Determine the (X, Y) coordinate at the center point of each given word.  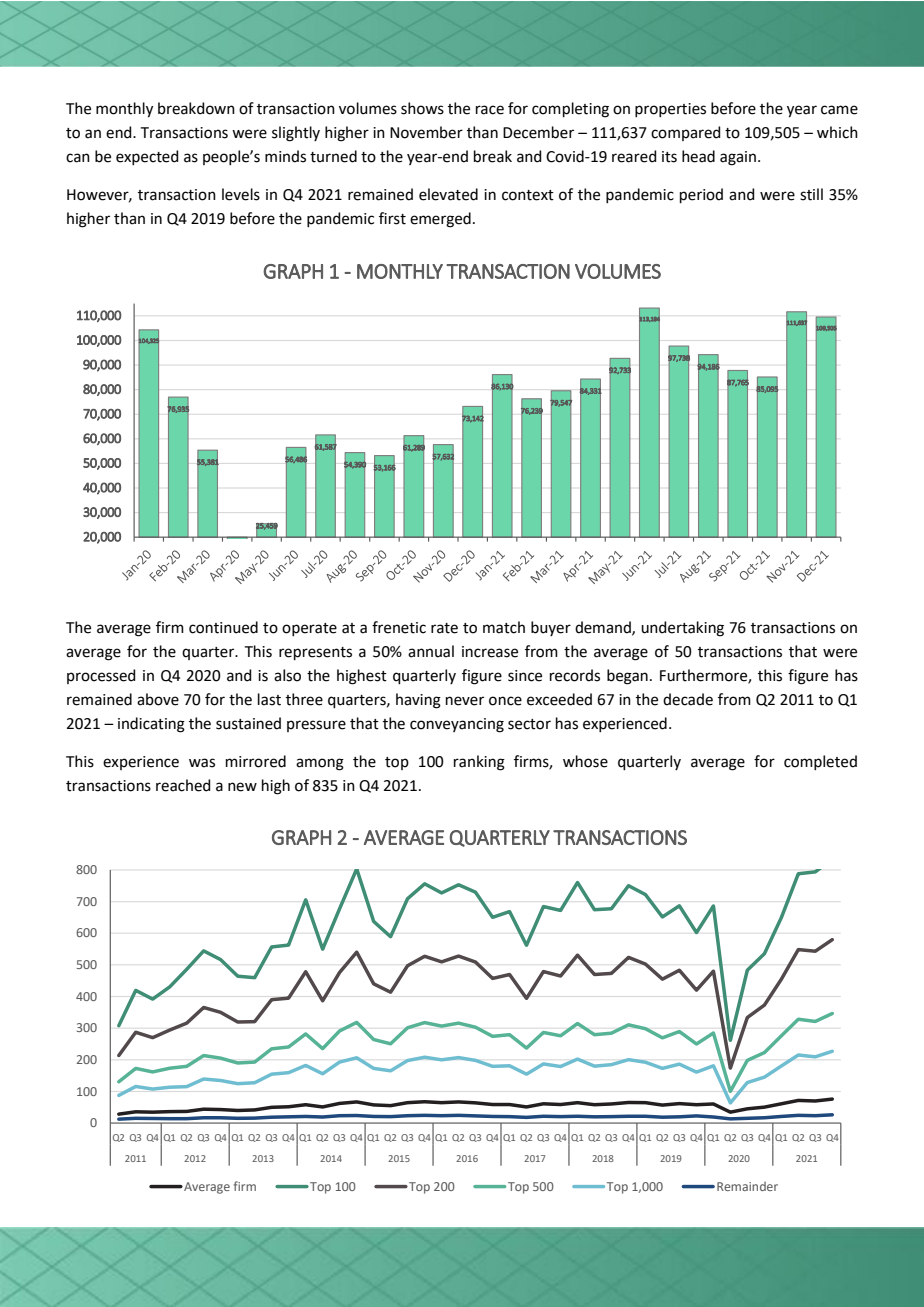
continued (223, 627)
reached (183, 785)
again (738, 158)
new (242, 787)
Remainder (747, 1186)
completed (820, 762)
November (426, 132)
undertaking (682, 629)
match (504, 627)
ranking (479, 763)
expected (147, 157)
